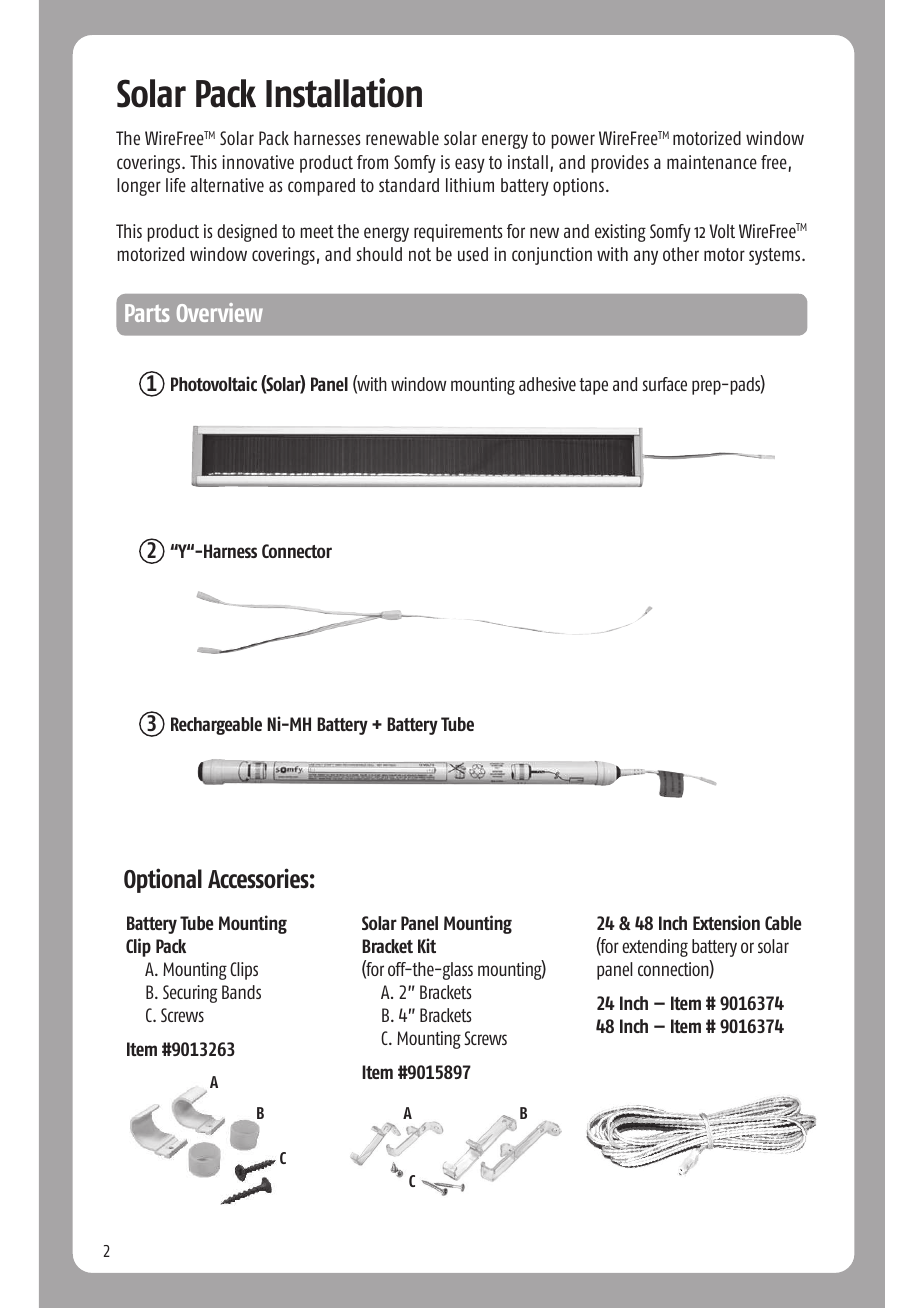 The image size is (924, 1308). I want to click on easy, so click(470, 165).
